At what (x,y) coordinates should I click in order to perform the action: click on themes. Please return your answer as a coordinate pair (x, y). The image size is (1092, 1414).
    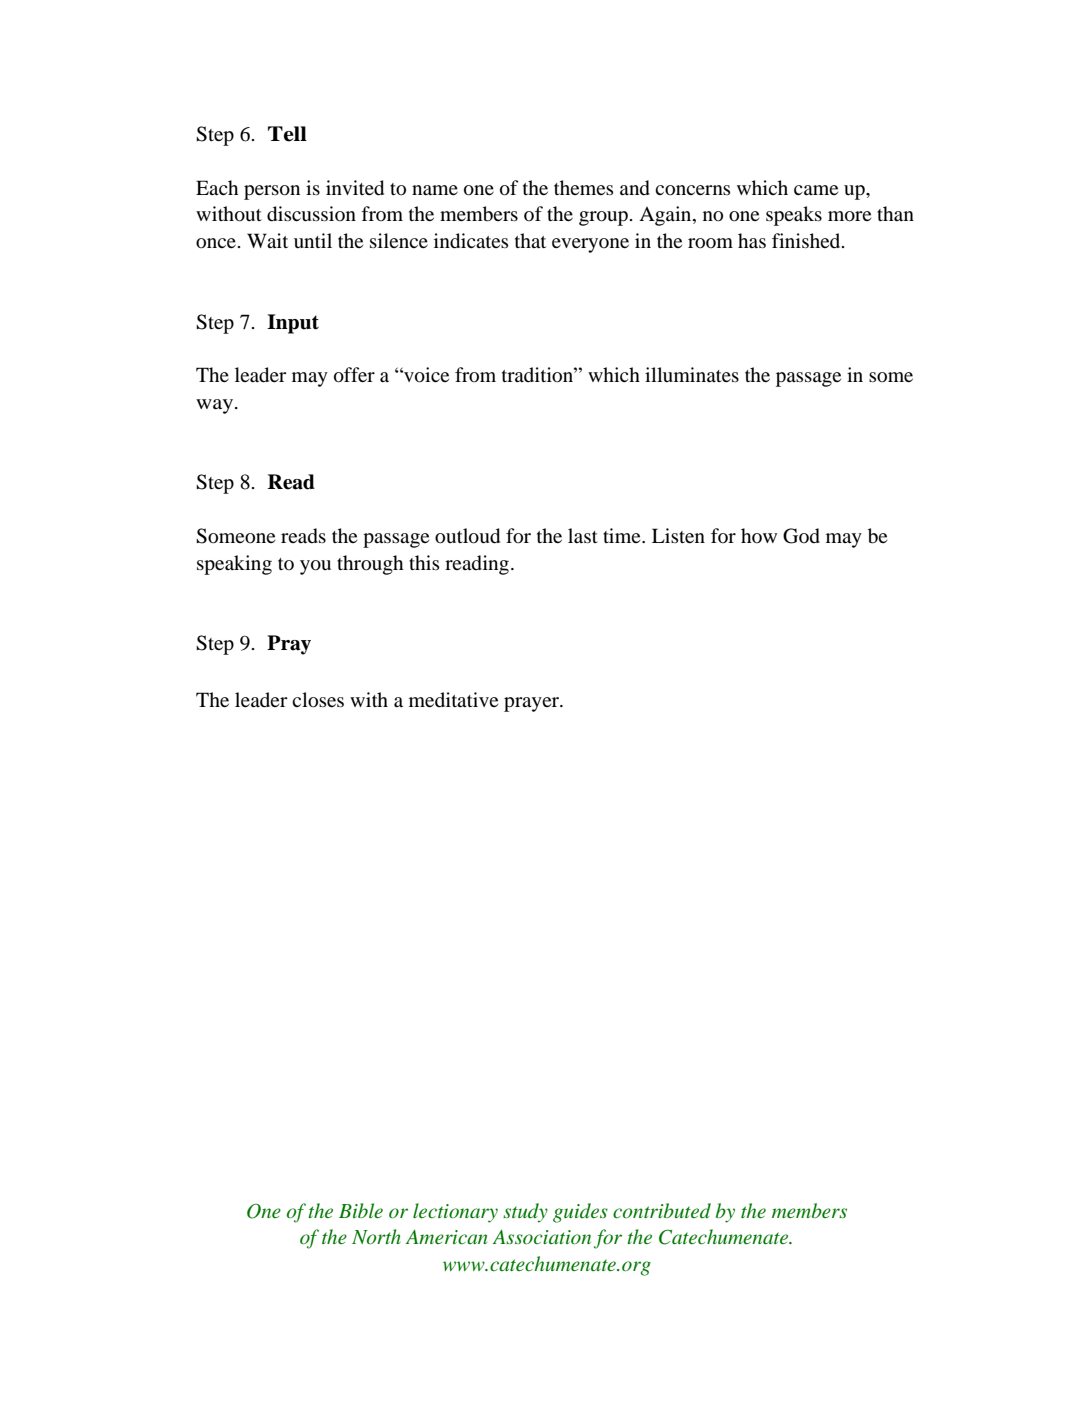
    Looking at the image, I should click on (583, 187).
